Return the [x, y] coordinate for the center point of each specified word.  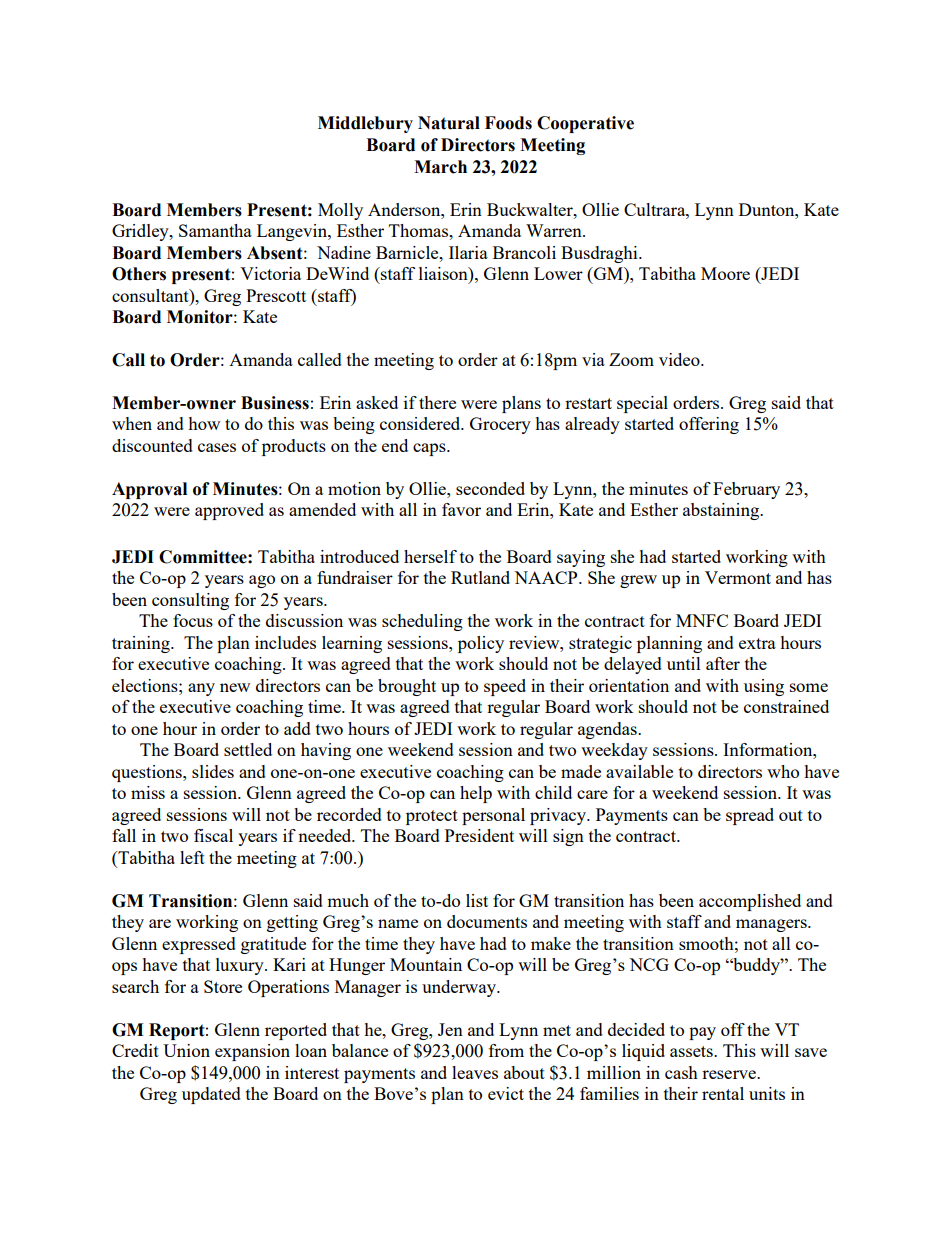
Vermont [738, 577]
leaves [475, 1072]
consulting [190, 601]
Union [186, 1050]
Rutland [480, 577]
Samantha [215, 230]
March [440, 167]
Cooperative [585, 124]
